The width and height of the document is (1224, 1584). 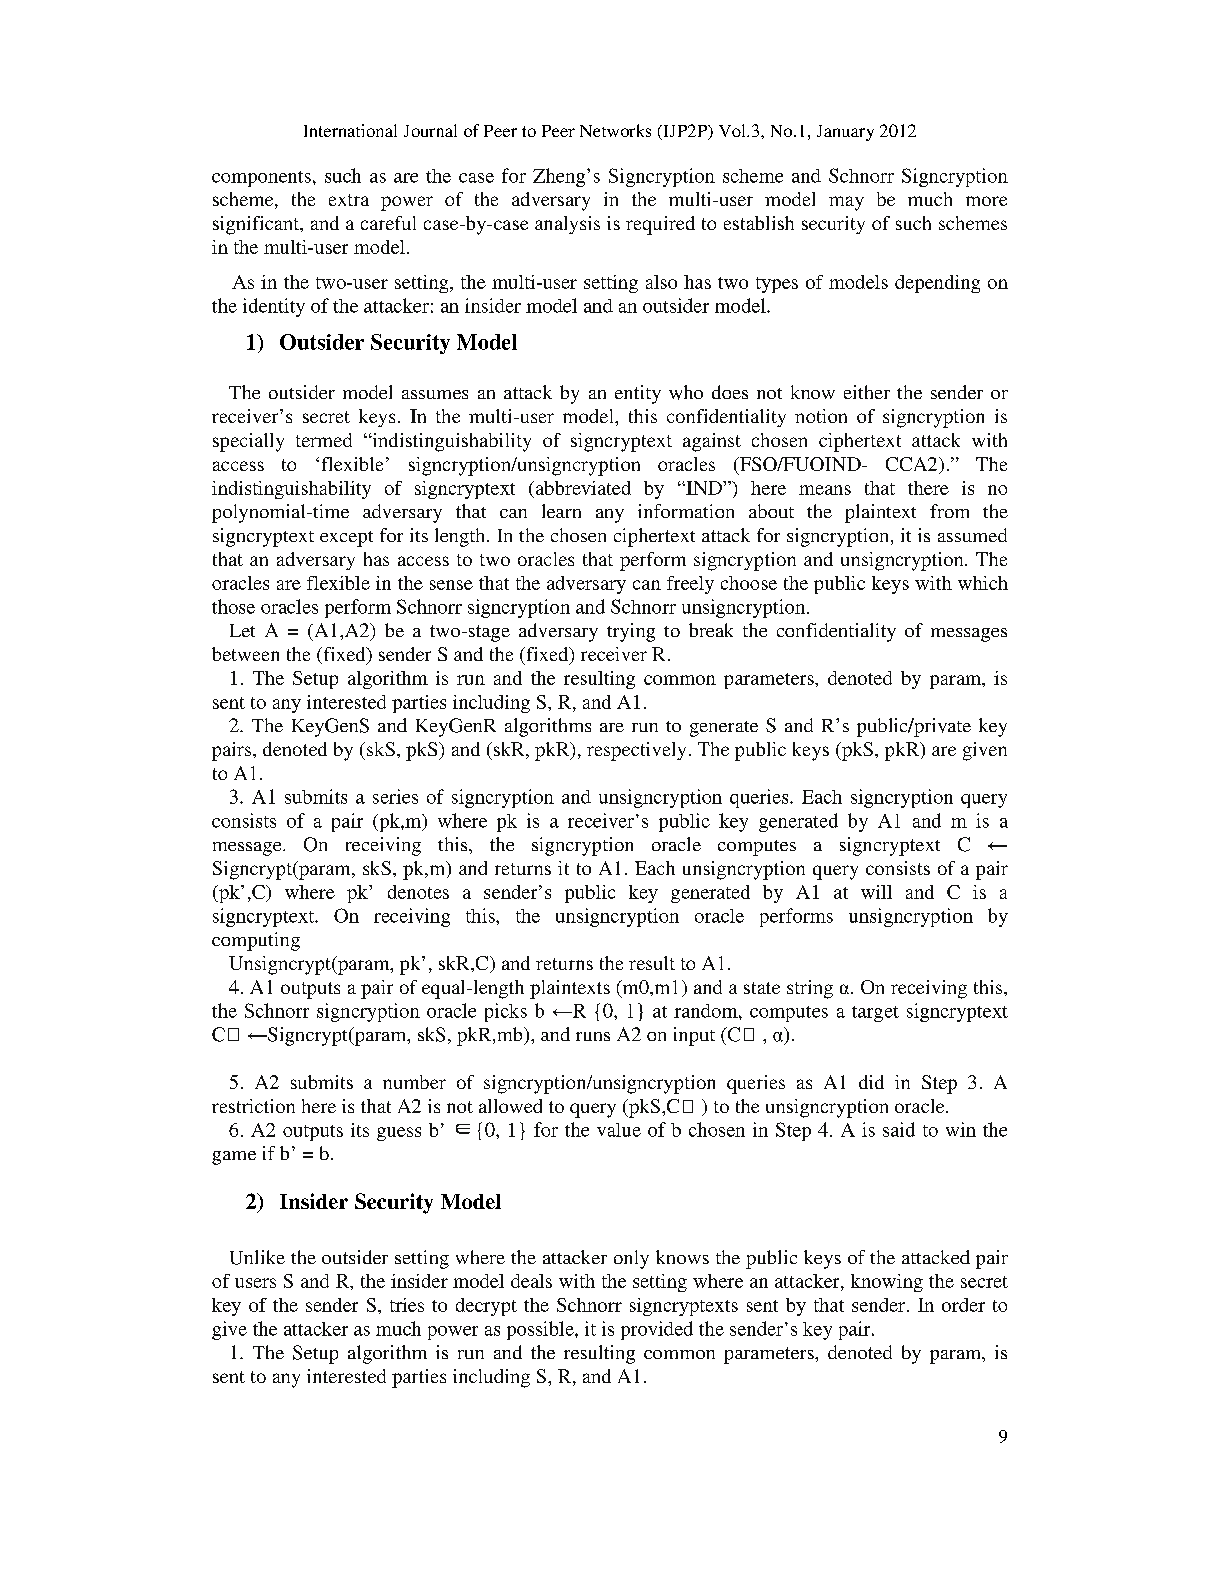 I want to click on respectively, so click(x=636, y=751).
